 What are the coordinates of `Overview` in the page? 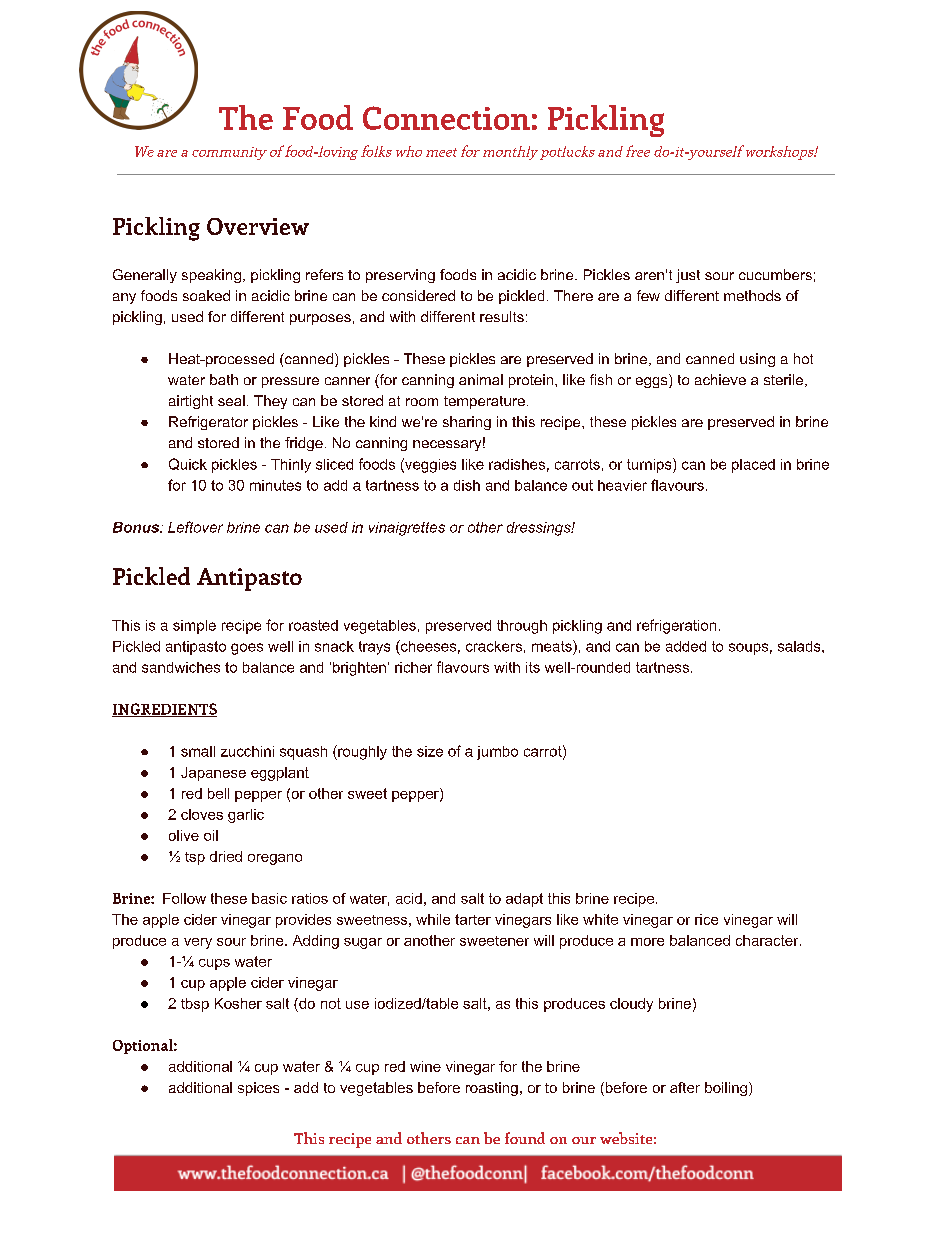 It's located at (258, 226).
